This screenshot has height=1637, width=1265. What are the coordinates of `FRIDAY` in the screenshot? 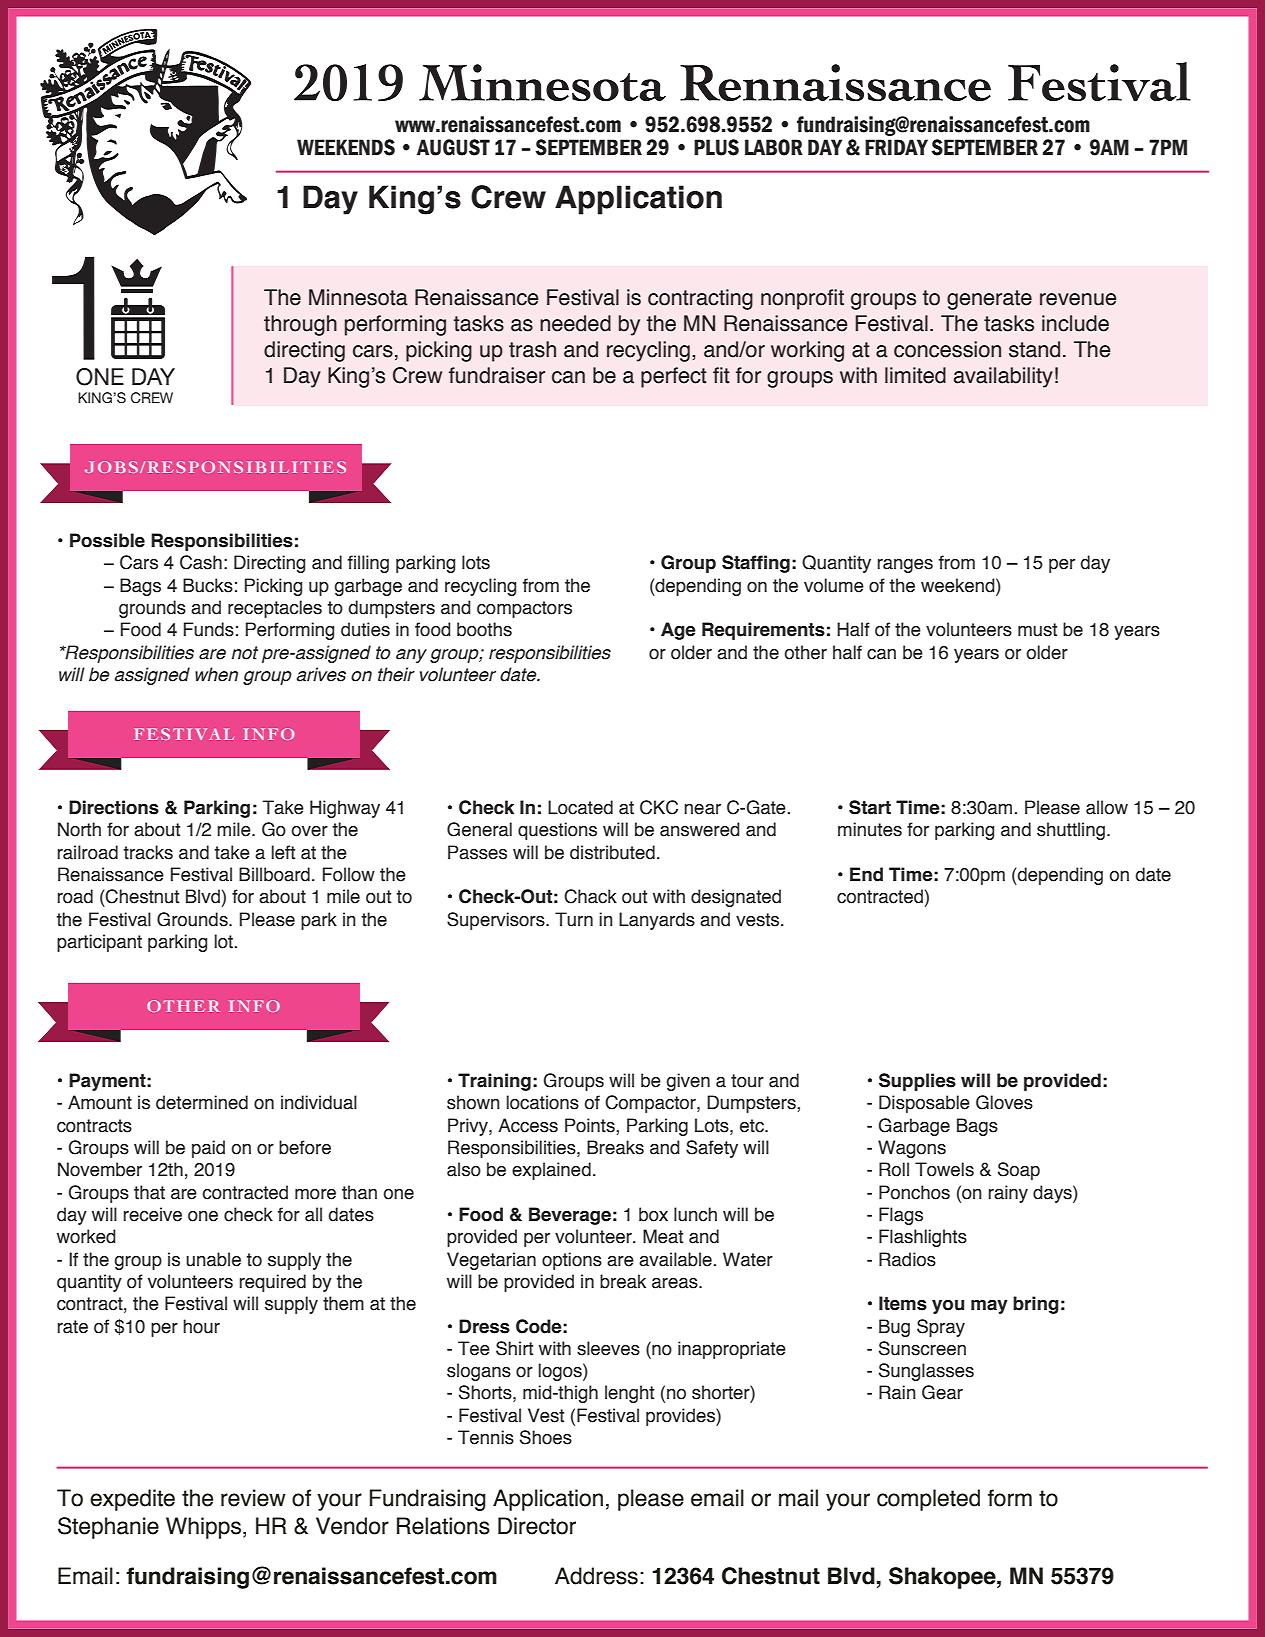 It's located at (896, 147).
